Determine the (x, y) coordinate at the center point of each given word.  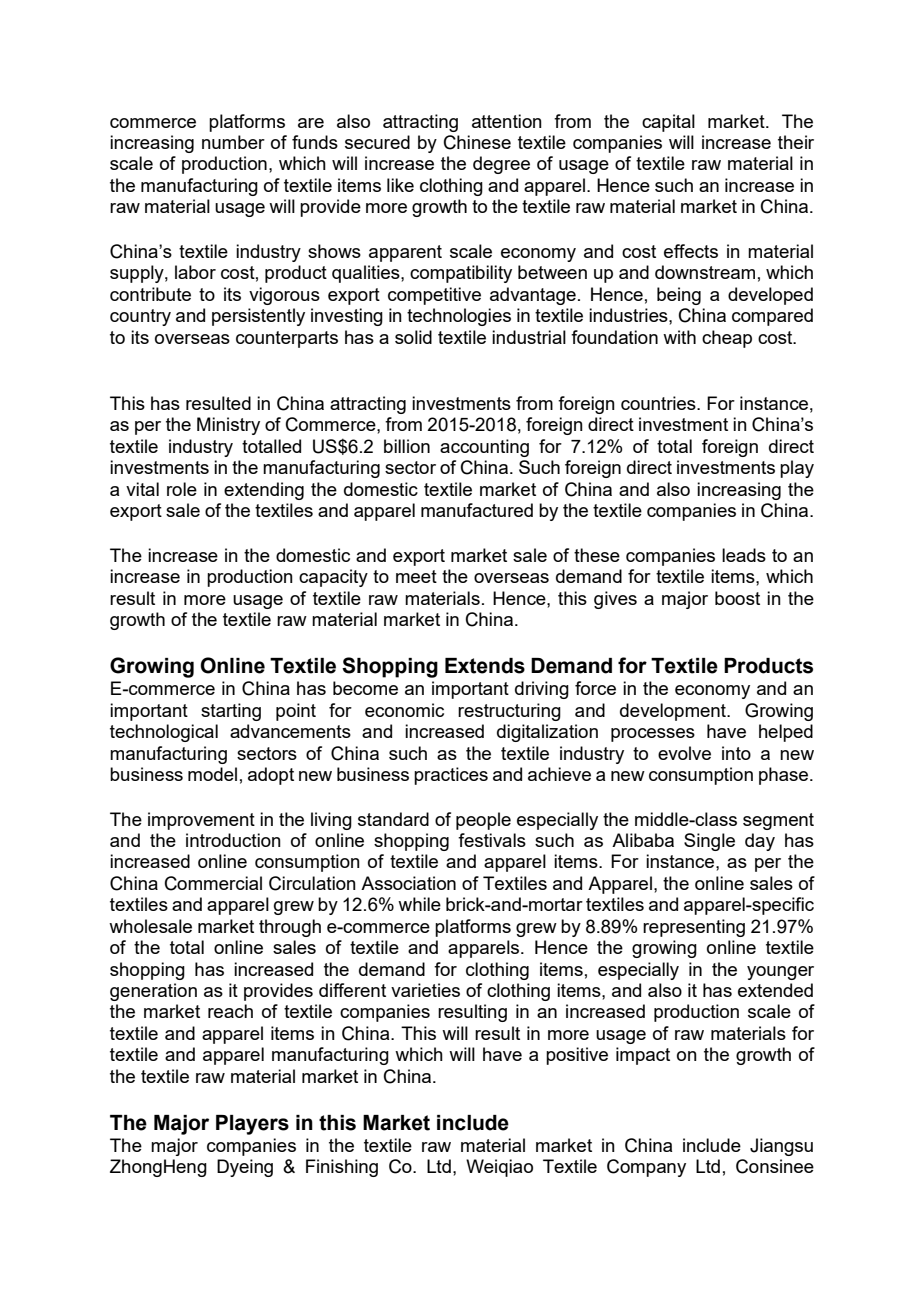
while (419, 904)
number (233, 142)
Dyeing (245, 1168)
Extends (485, 666)
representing (694, 928)
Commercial (213, 883)
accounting (484, 448)
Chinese (477, 142)
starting (231, 712)
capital (668, 123)
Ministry (228, 426)
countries (659, 403)
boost (737, 598)
